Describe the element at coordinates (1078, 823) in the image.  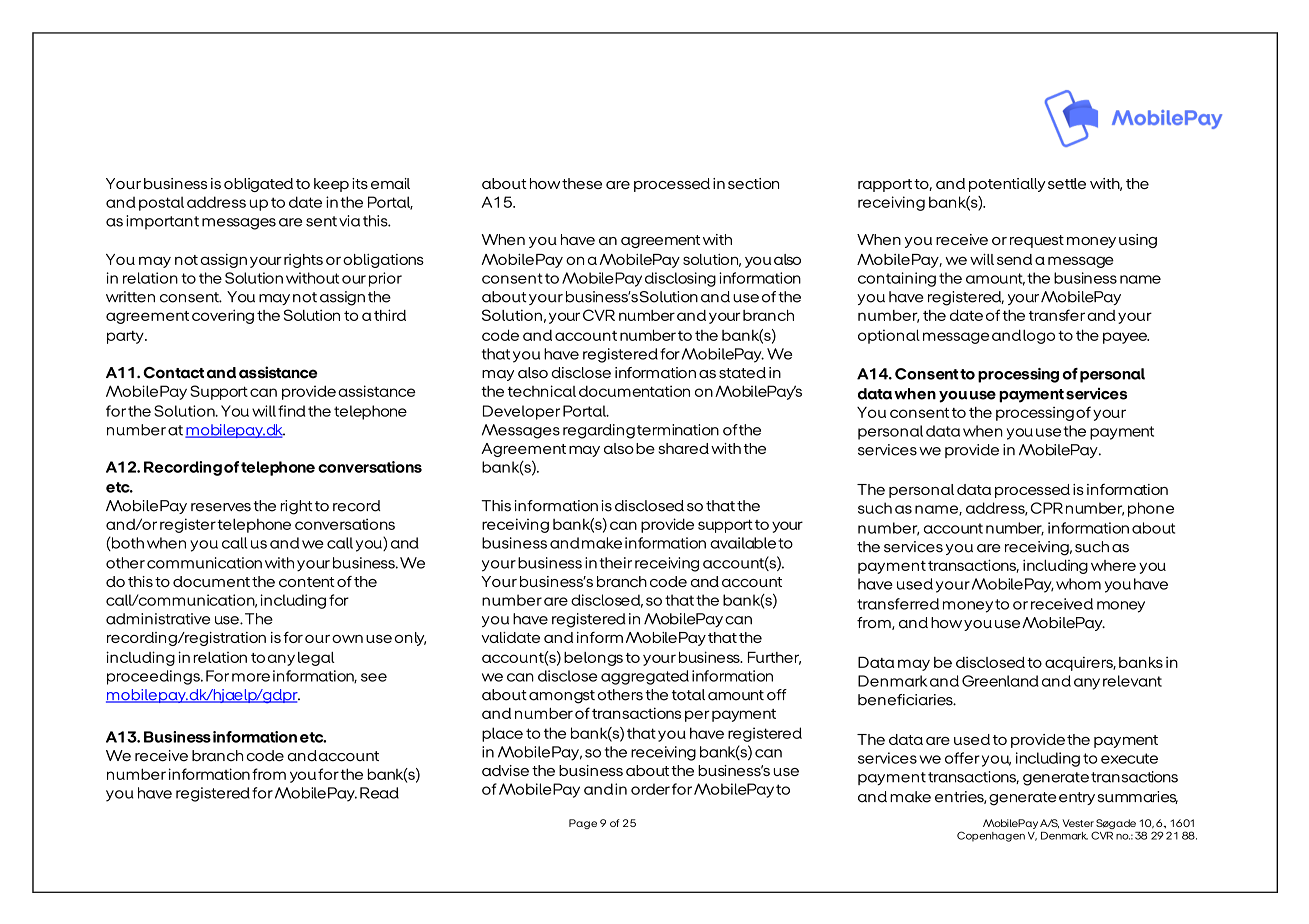
I see `Vester` at that location.
